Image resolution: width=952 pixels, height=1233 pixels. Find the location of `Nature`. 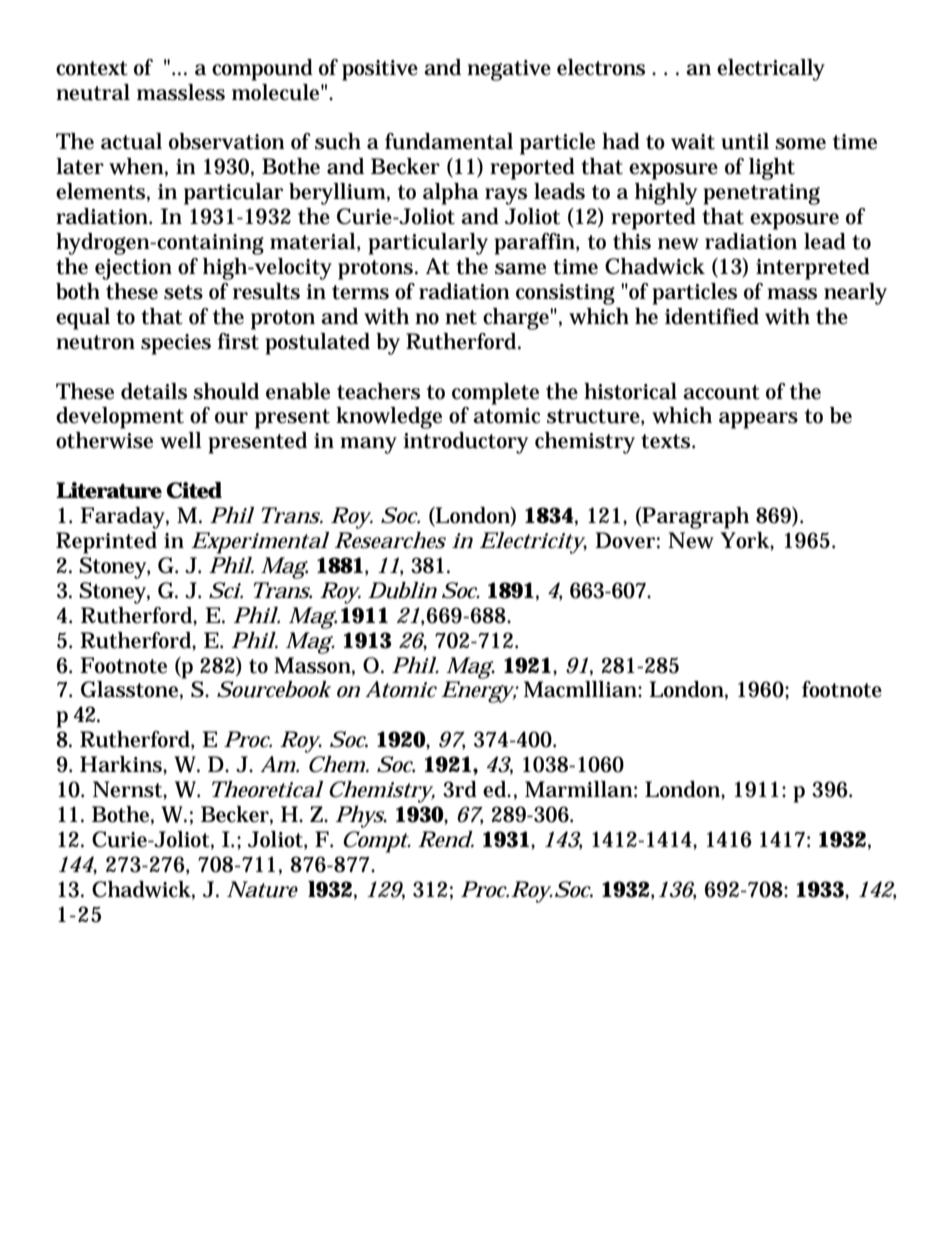

Nature is located at coordinates (262, 889).
